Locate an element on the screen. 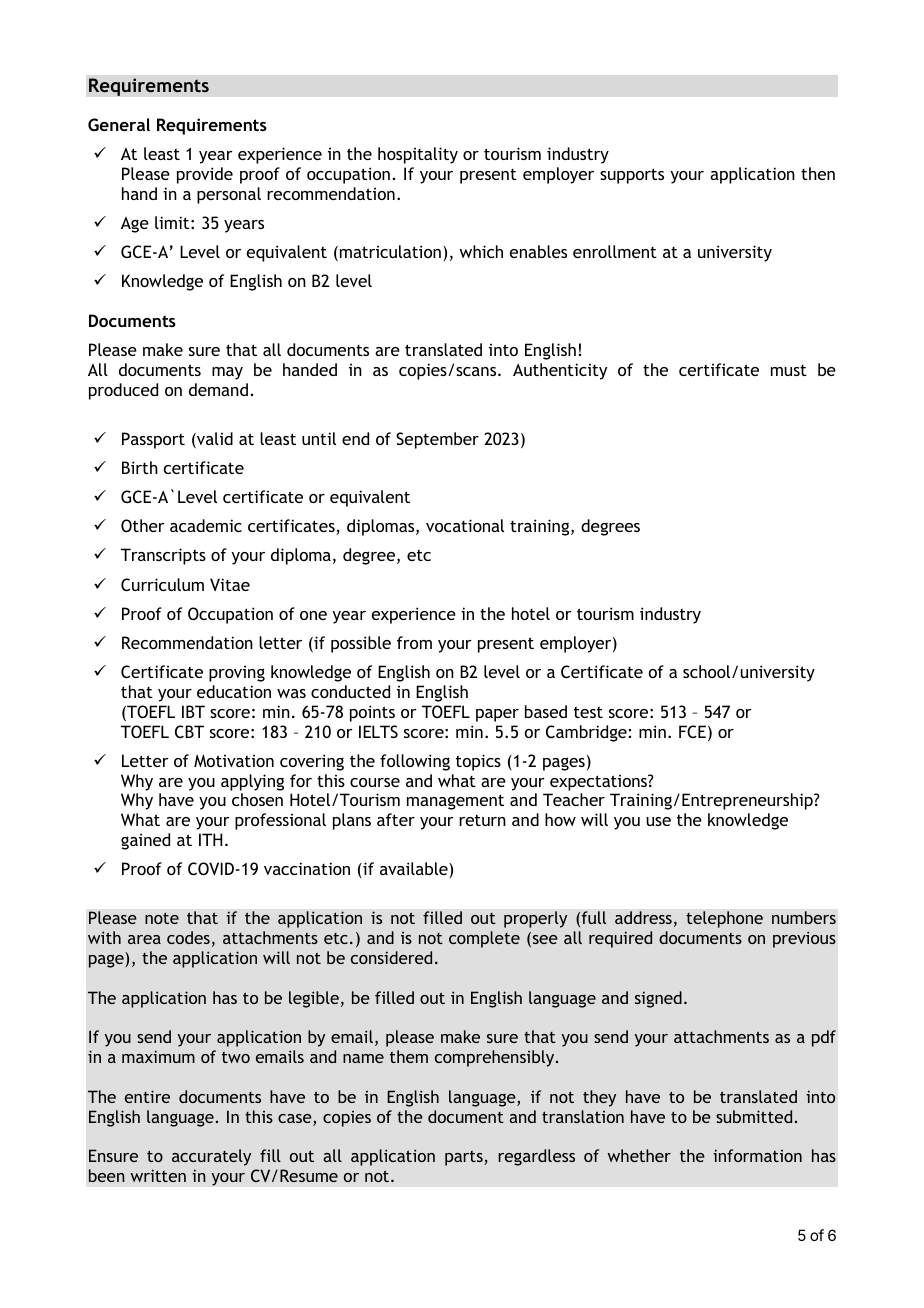 This screenshot has height=1308, width=924. Birth is located at coordinates (140, 467).
